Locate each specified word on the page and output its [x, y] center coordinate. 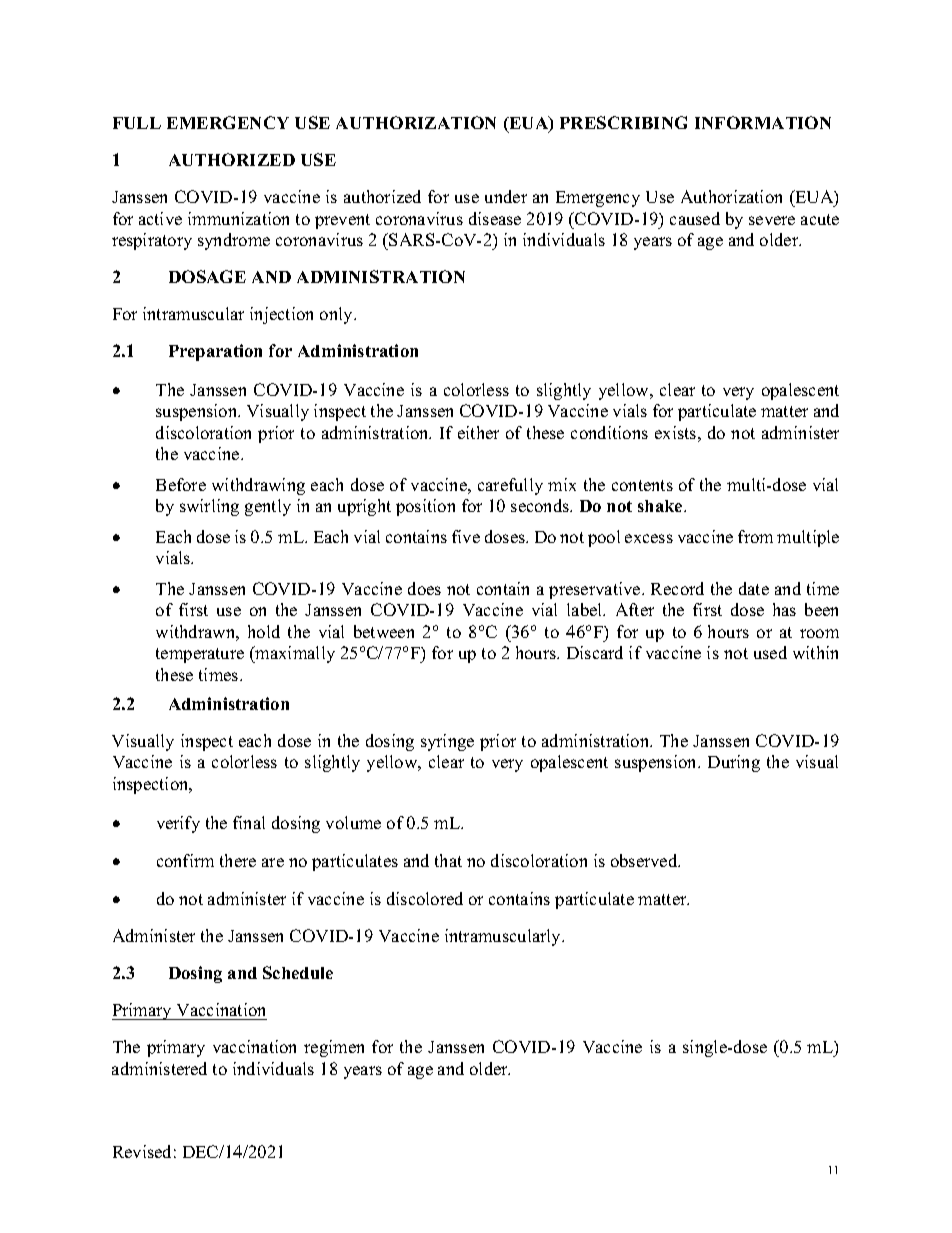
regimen [334, 1048]
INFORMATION [763, 122]
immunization [238, 218]
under [506, 196]
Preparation [215, 352]
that [448, 860]
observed [645, 860]
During [734, 763]
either [478, 432]
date [754, 588]
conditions [609, 432]
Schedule [298, 972]
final [249, 822]
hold [264, 631]
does [424, 588]
